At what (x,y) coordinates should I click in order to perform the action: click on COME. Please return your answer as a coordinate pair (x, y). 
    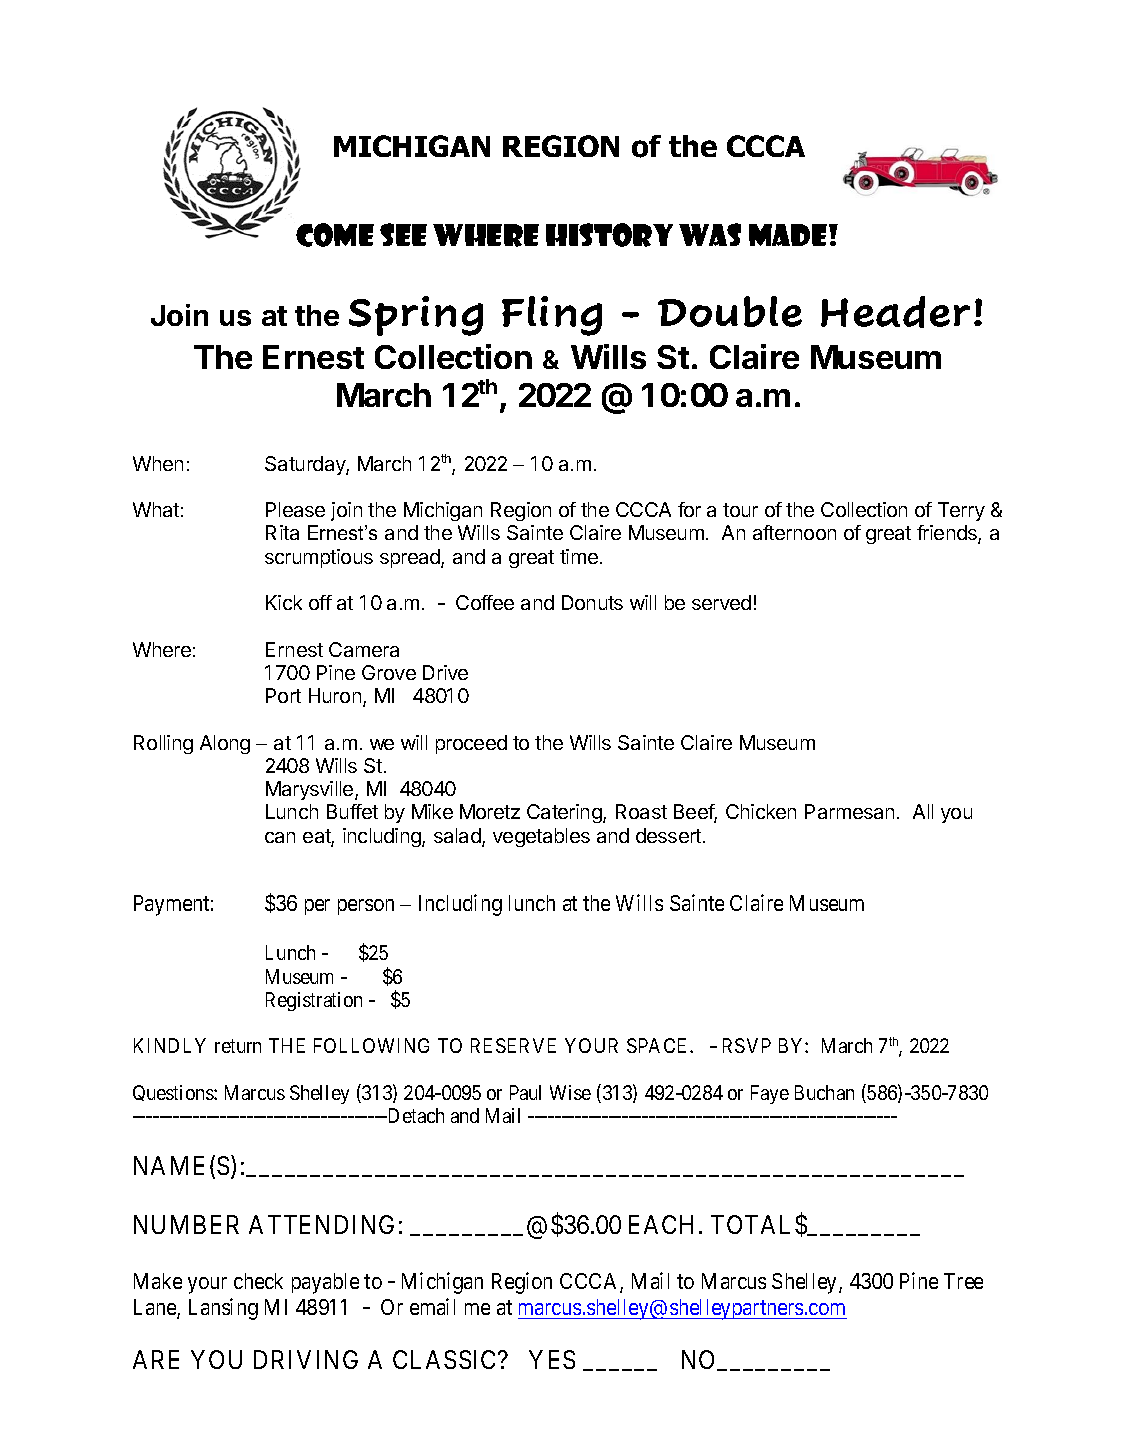
    Looking at the image, I should click on (335, 235).
